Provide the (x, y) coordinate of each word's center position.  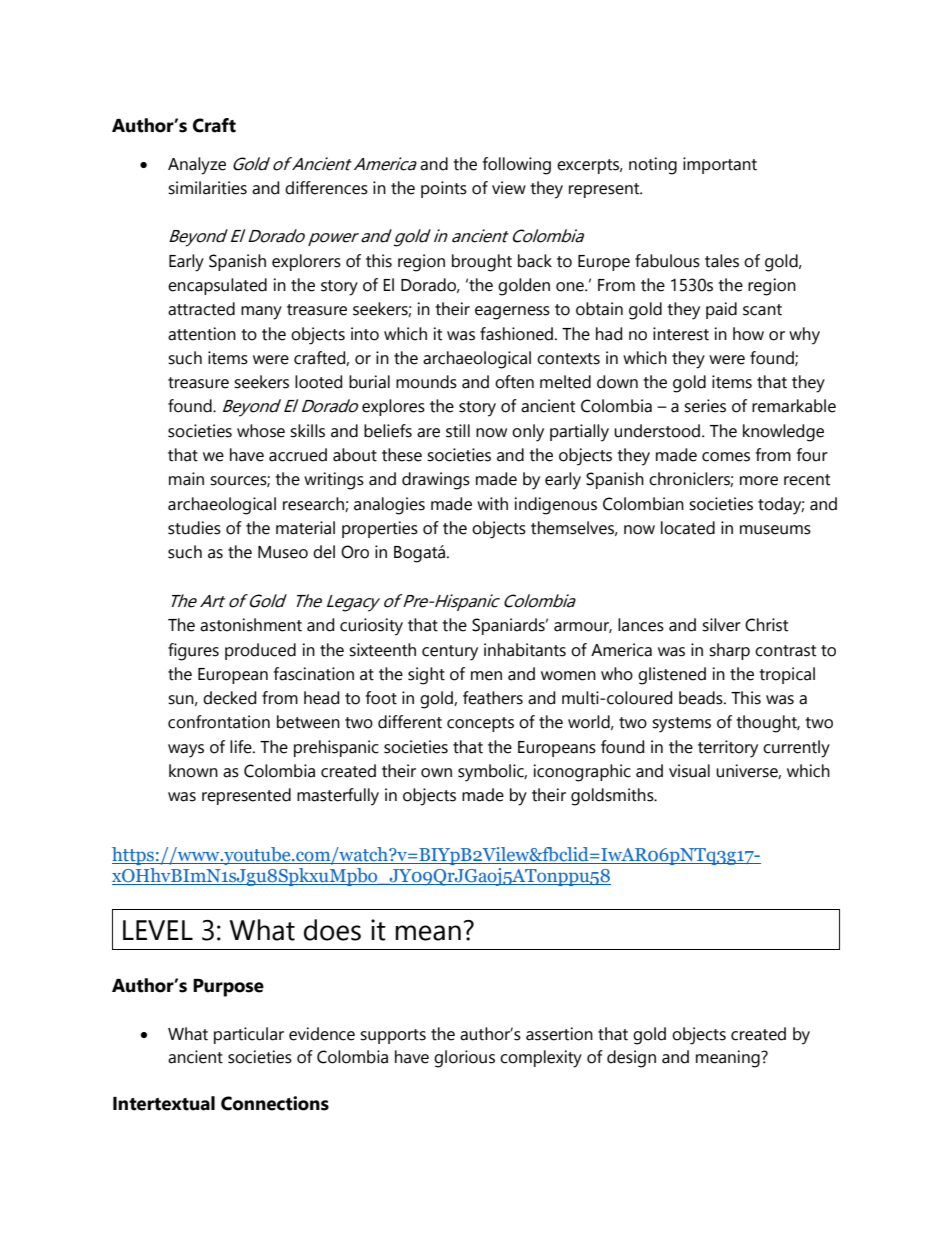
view (509, 188)
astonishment (251, 625)
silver (721, 625)
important (720, 165)
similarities (207, 188)
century (450, 653)
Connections (275, 1103)
